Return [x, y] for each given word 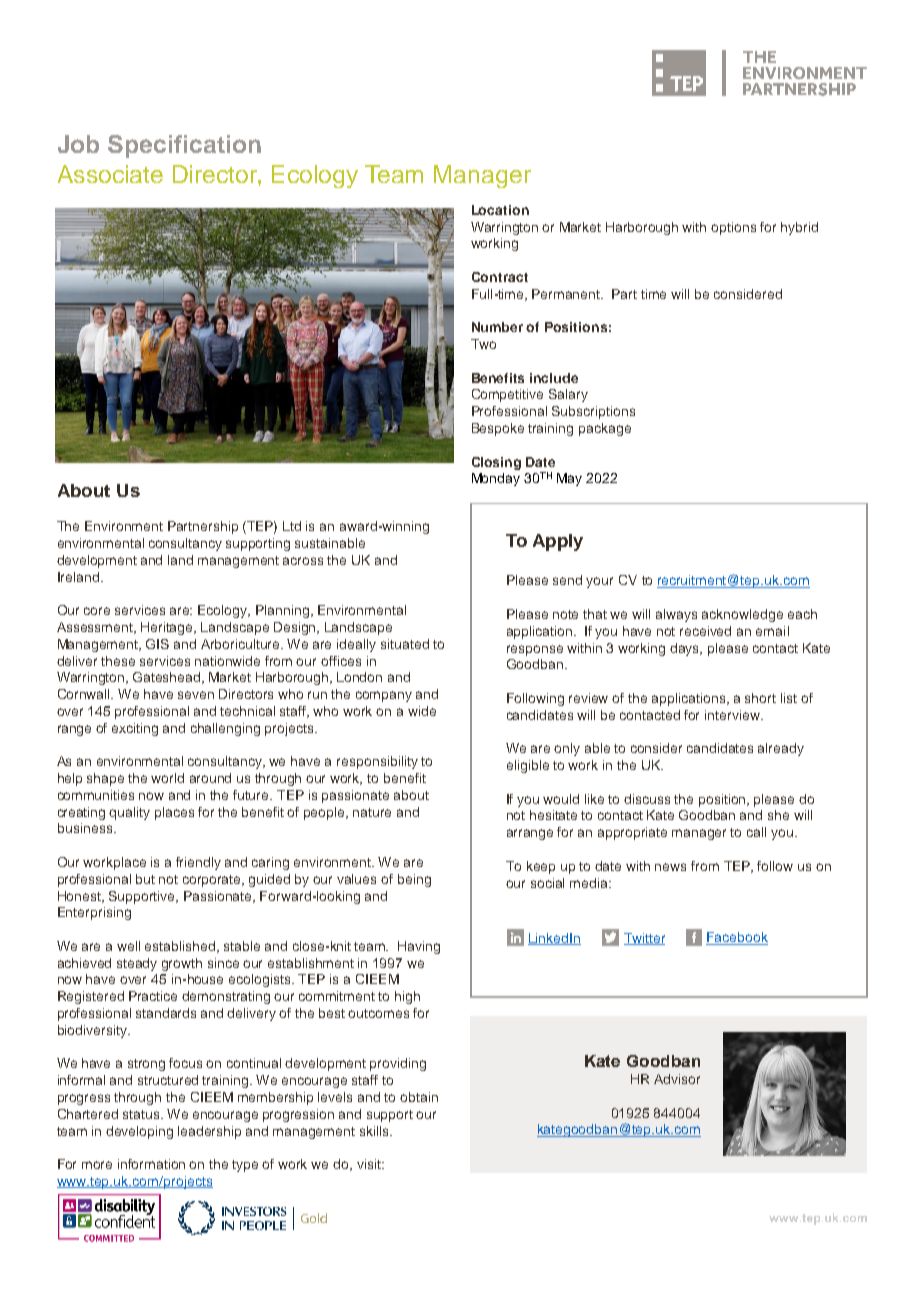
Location [500, 210]
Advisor [677, 1079]
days [686, 649]
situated [405, 644]
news [670, 867]
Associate [110, 174]
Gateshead [168, 678]
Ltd [292, 526]
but [145, 879]
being [414, 880]
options [733, 228]
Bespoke [498, 429]
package [605, 429]
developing [139, 1132]
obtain [419, 1097]
